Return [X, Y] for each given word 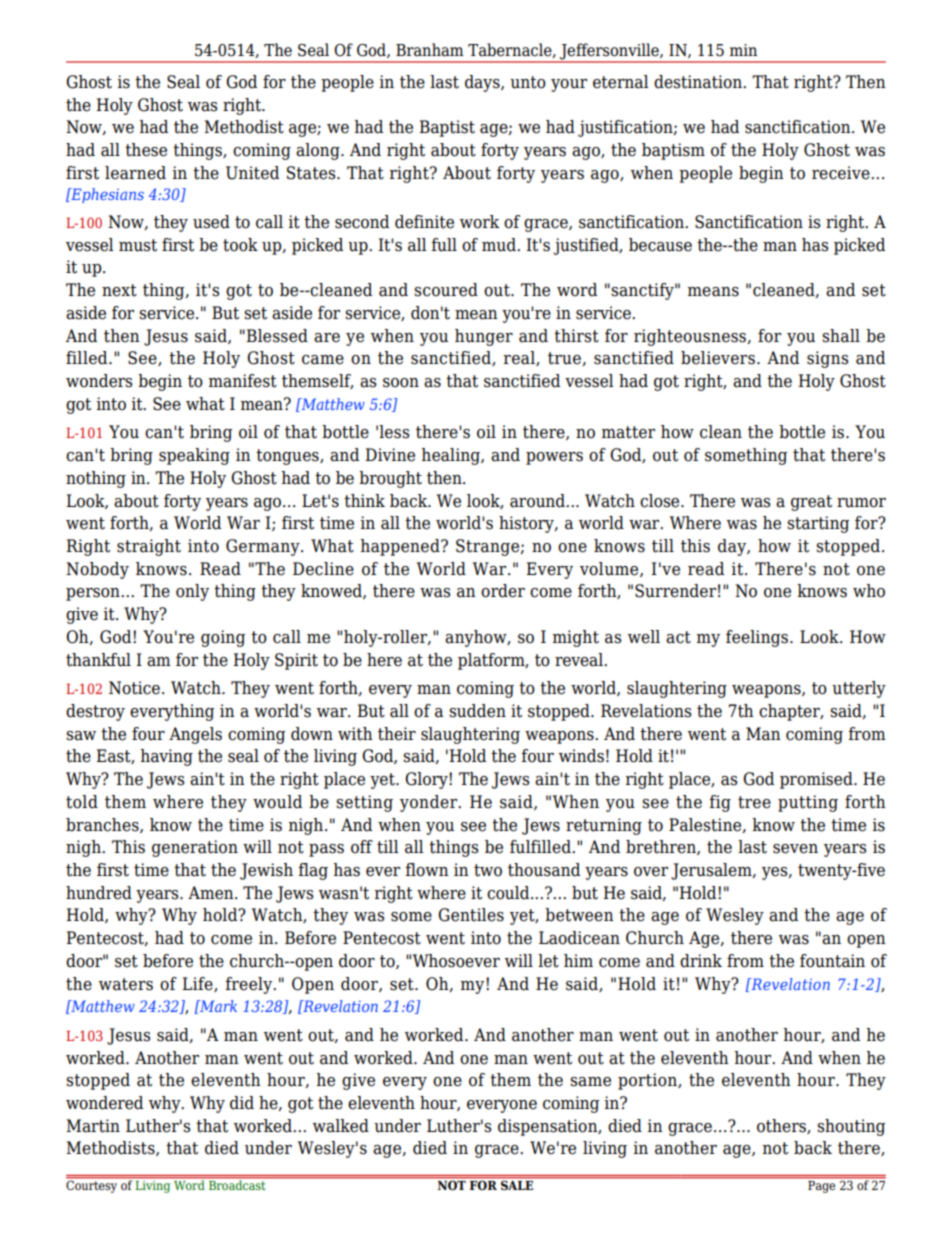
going [223, 638]
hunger [484, 337]
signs [828, 359]
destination [699, 82]
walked [341, 1126]
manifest [243, 381]
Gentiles [471, 915]
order [503, 591]
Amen [212, 893]
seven [795, 849]
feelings [757, 638]
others [782, 1126]
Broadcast [237, 1184]
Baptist [447, 128]
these [146, 150]
